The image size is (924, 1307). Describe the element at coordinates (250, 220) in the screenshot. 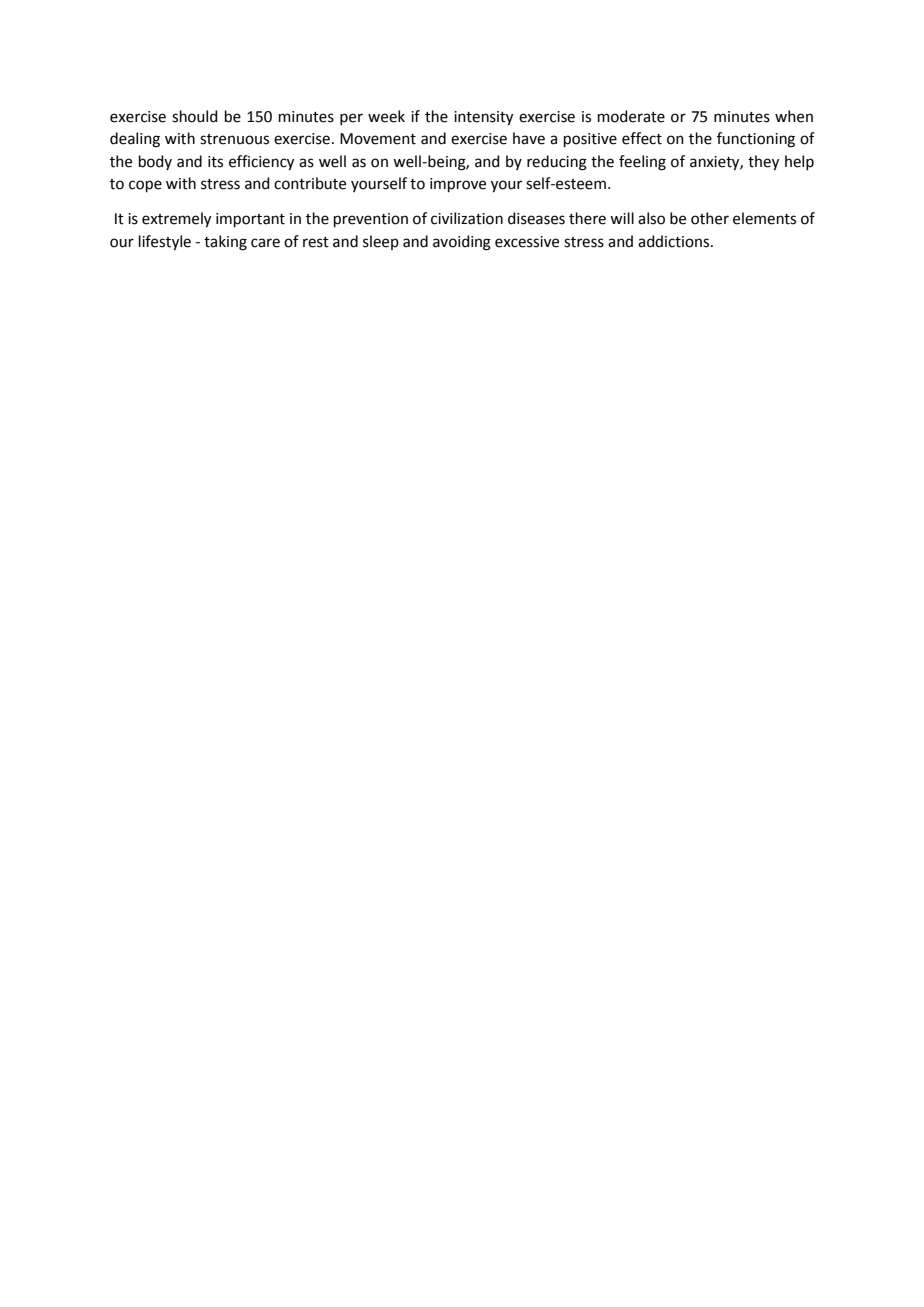

I see `important` at that location.
